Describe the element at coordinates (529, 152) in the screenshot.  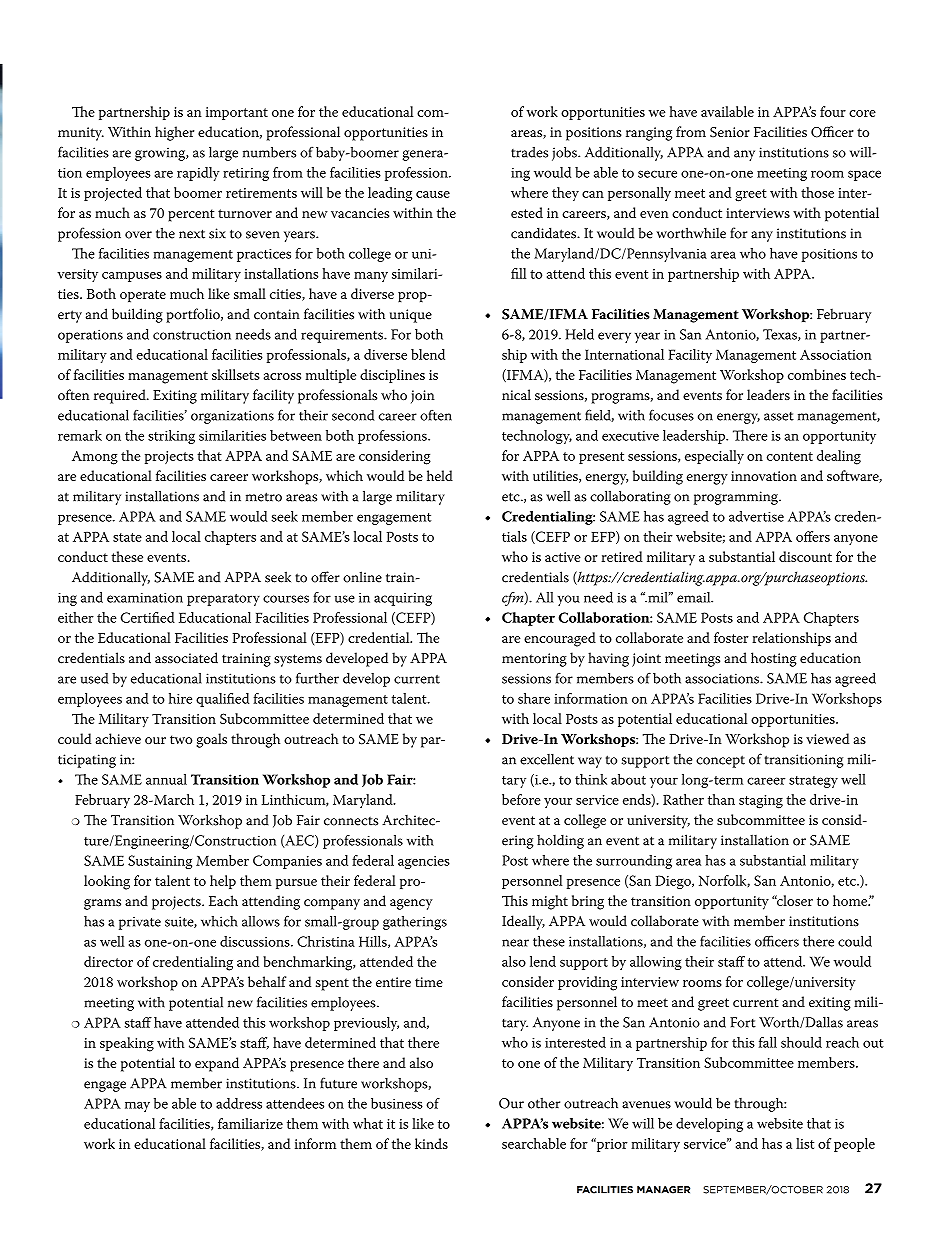
I see `trades` at that location.
